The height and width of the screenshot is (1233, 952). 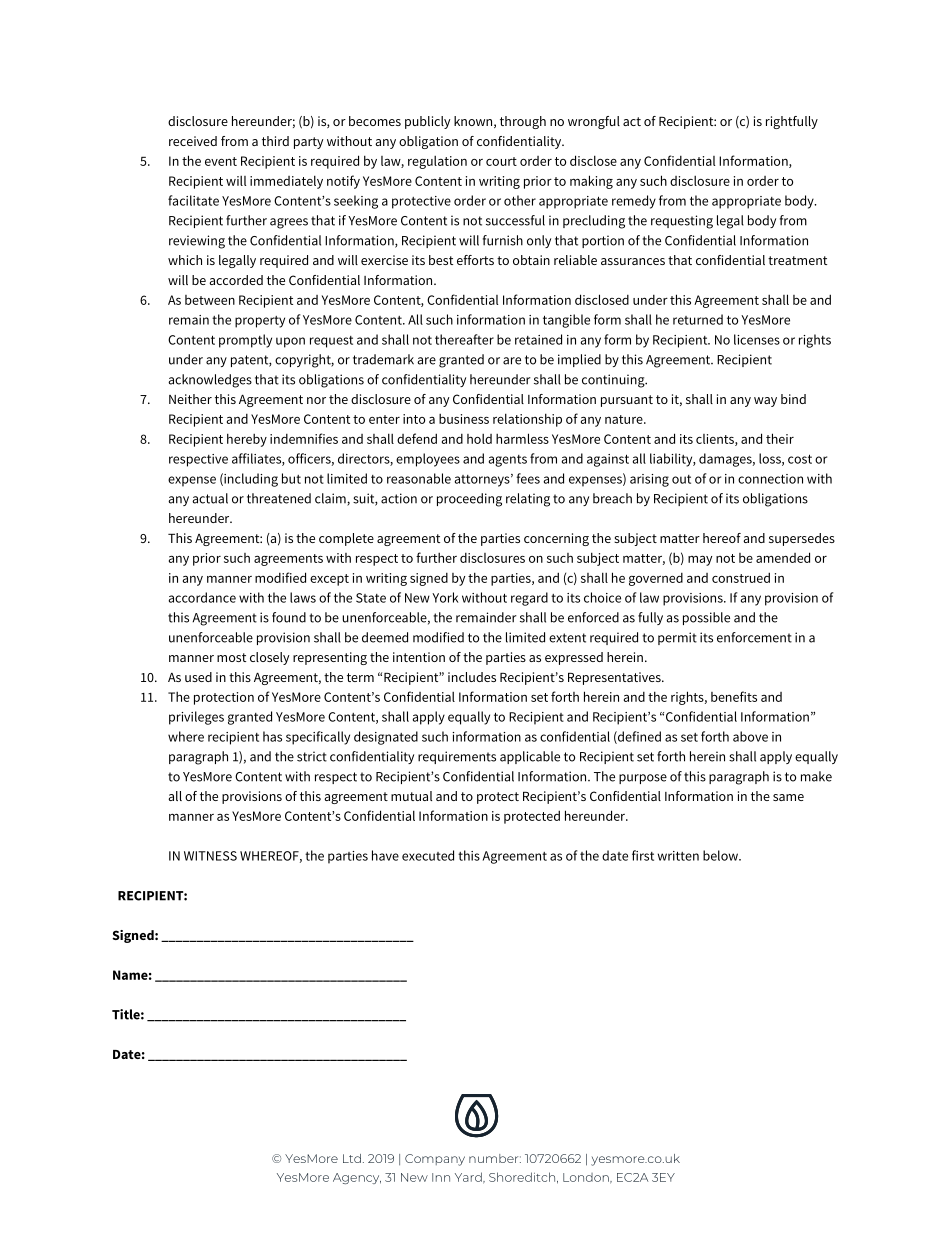 I want to click on enforcement, so click(x=754, y=637).
